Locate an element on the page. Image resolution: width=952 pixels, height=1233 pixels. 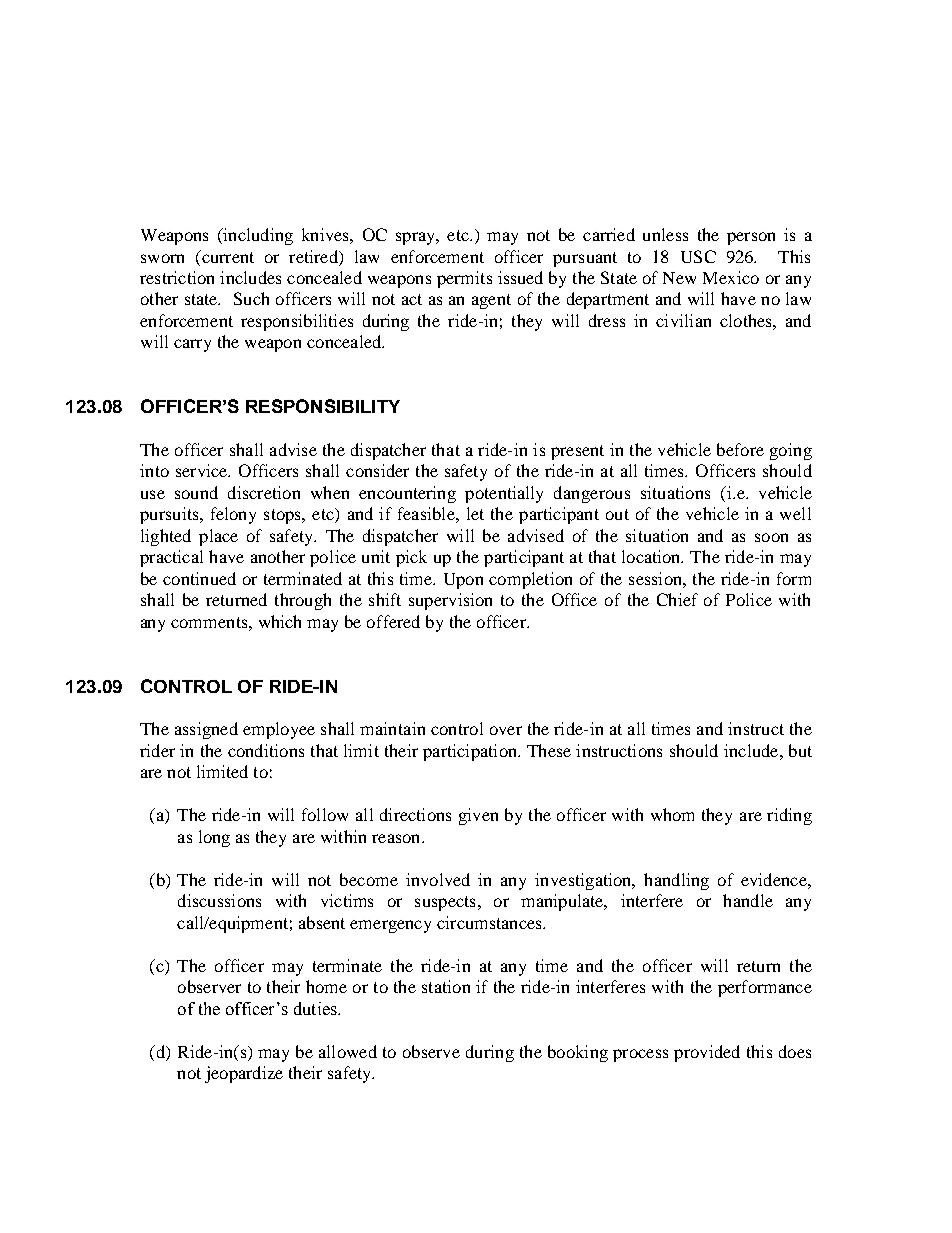
handle is located at coordinates (748, 900).
